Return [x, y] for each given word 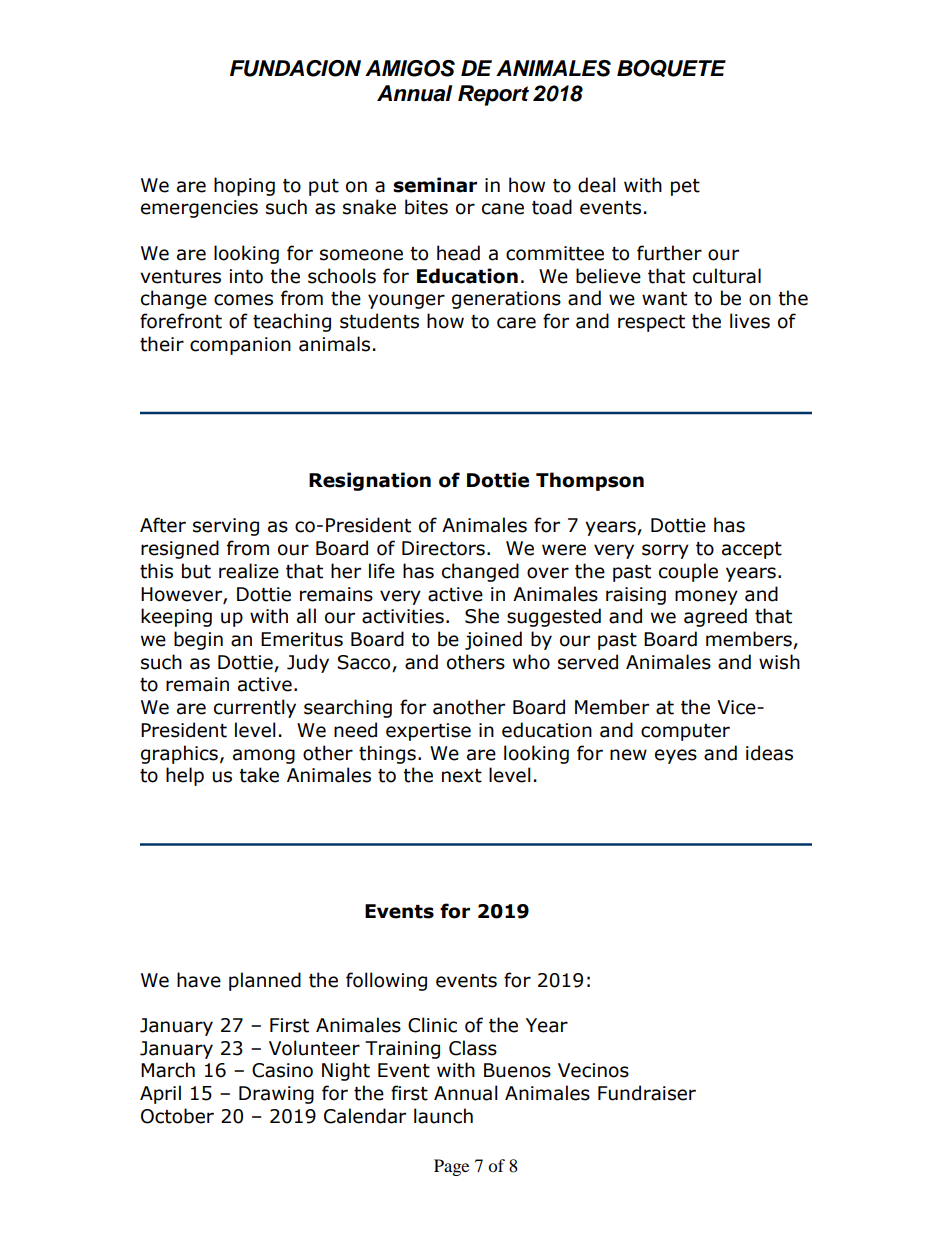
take [259, 775]
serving [226, 527]
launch [443, 1116]
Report [493, 95]
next [462, 776]
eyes [676, 756]
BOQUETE [671, 68]
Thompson [590, 481]
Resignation [370, 481]
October [177, 1116]
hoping [244, 186]
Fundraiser [647, 1093]
